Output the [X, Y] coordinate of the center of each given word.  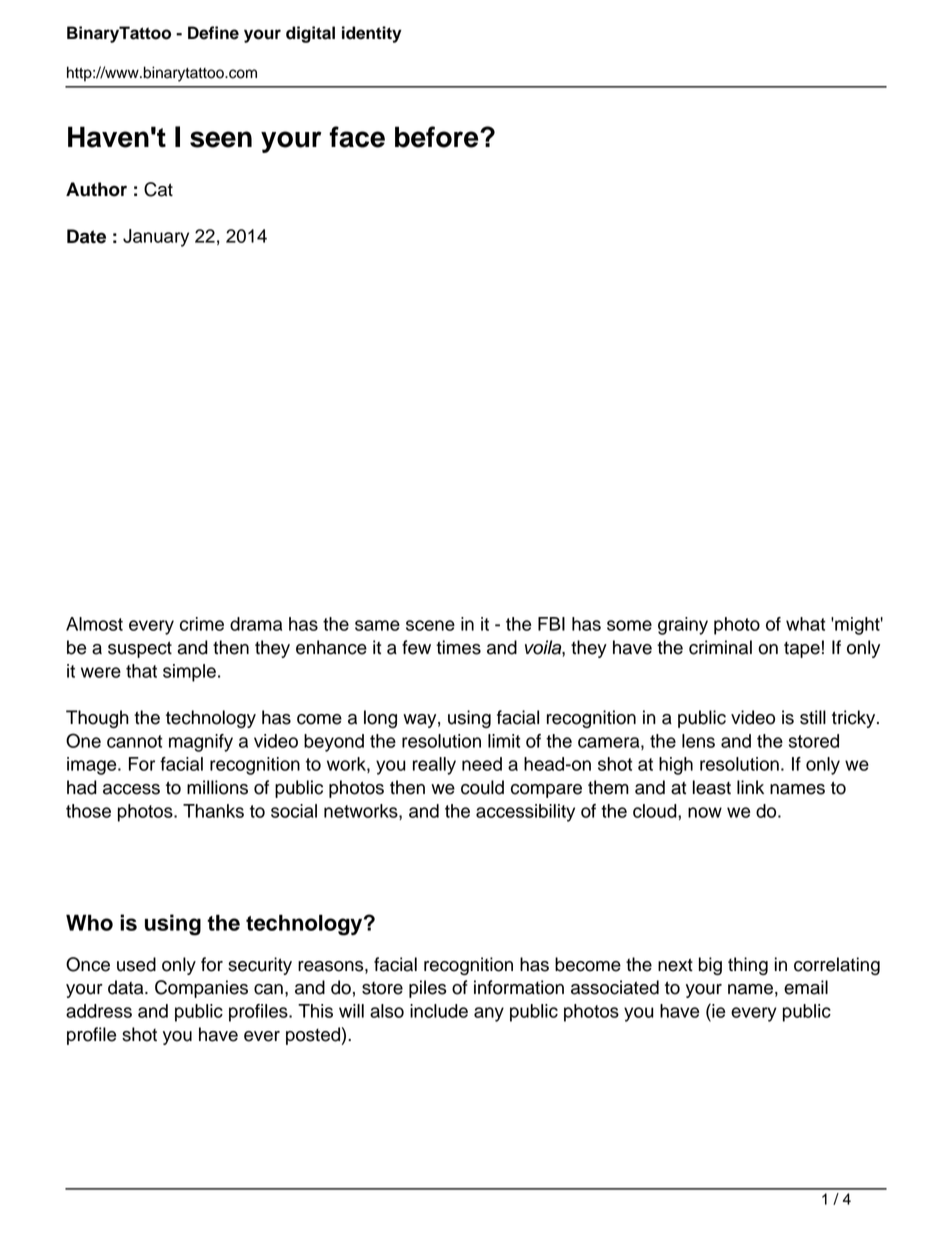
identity [372, 34]
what [805, 624]
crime [202, 624]
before [438, 137]
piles [428, 989]
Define [213, 33]
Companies [201, 989]
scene [430, 625]
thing [748, 966]
